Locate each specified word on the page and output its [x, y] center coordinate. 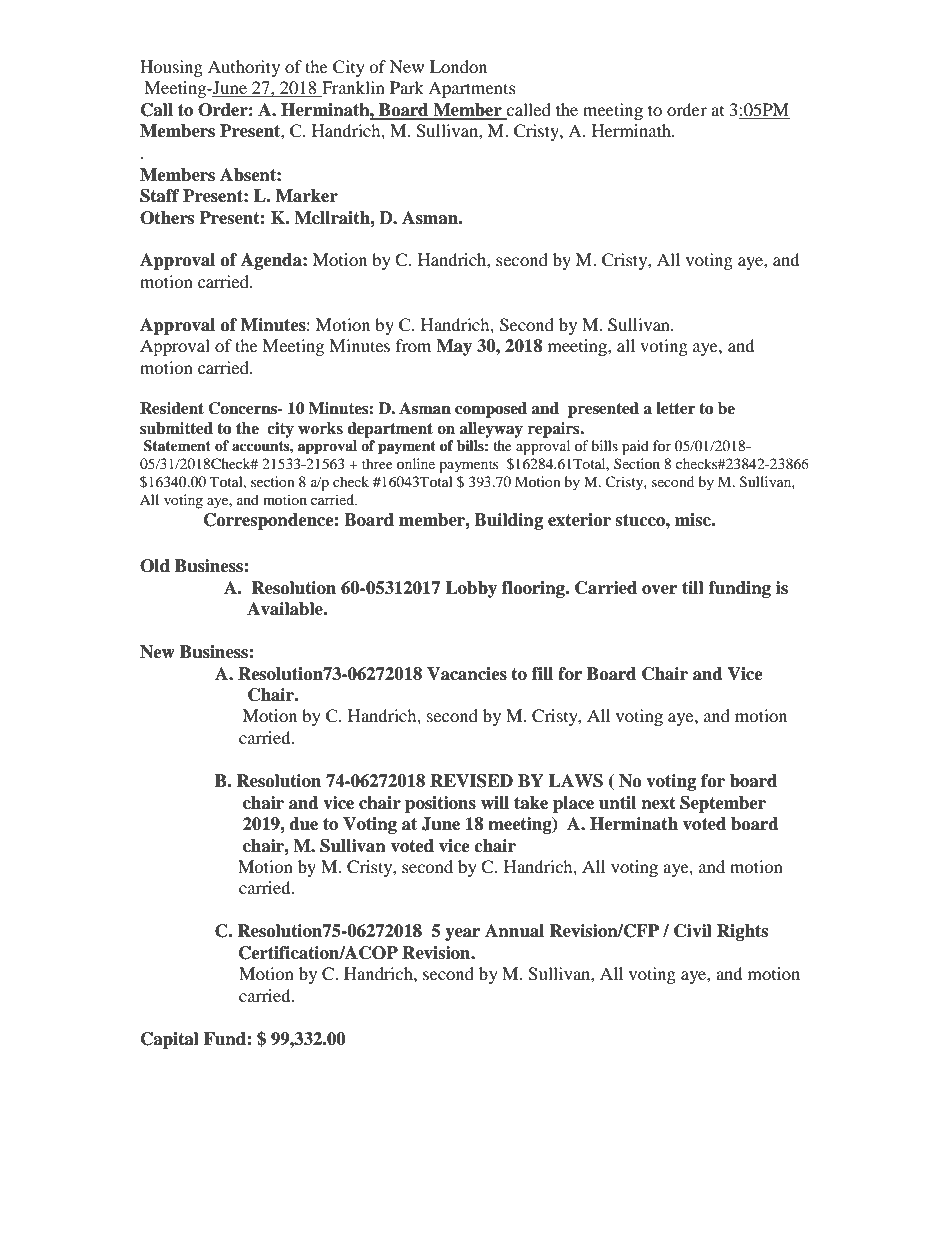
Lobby [471, 589]
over [659, 590]
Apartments [472, 89]
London [458, 66]
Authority [244, 68]
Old [155, 566]
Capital [170, 1040]
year [462, 934]
